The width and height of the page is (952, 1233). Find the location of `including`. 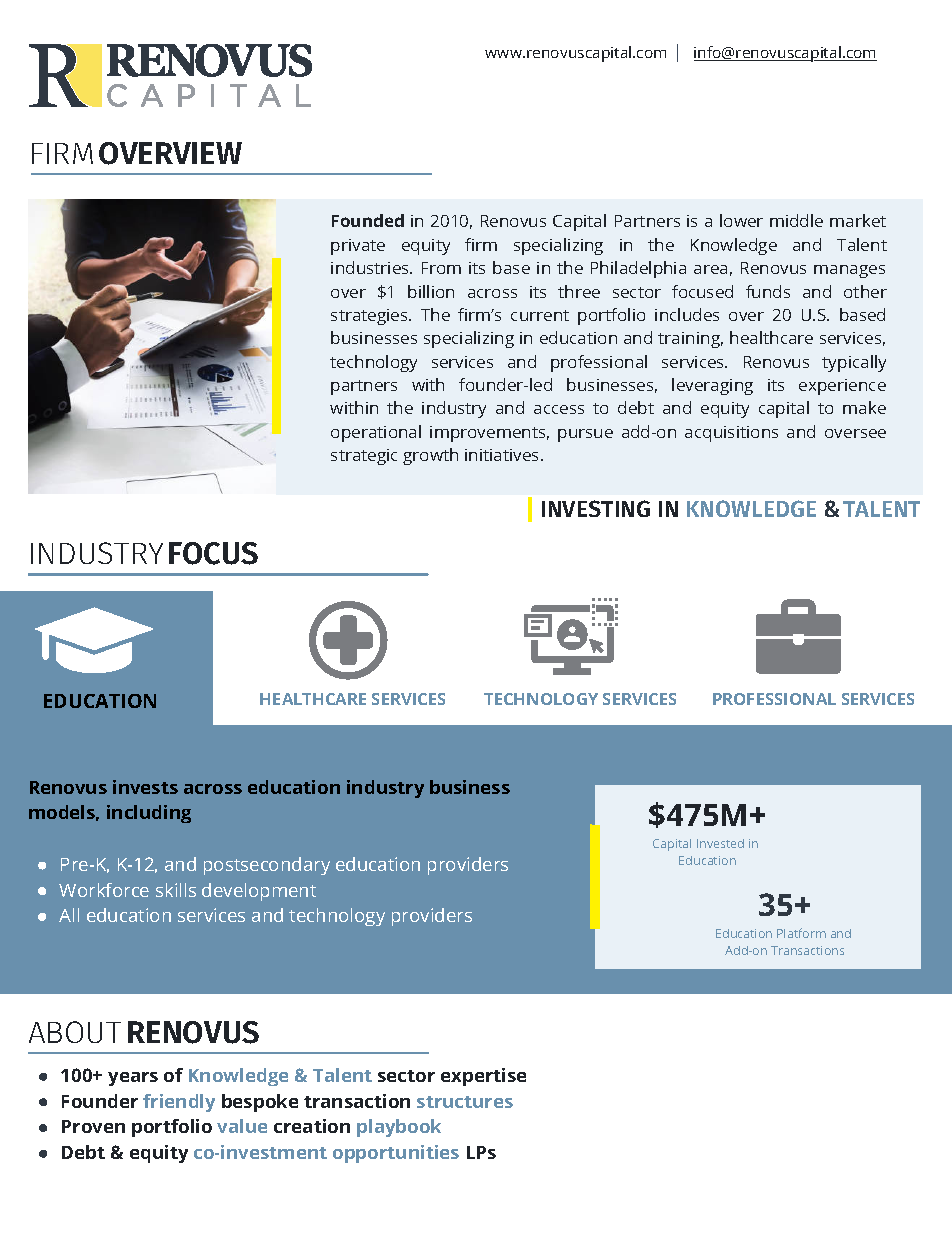

including is located at coordinates (149, 814).
